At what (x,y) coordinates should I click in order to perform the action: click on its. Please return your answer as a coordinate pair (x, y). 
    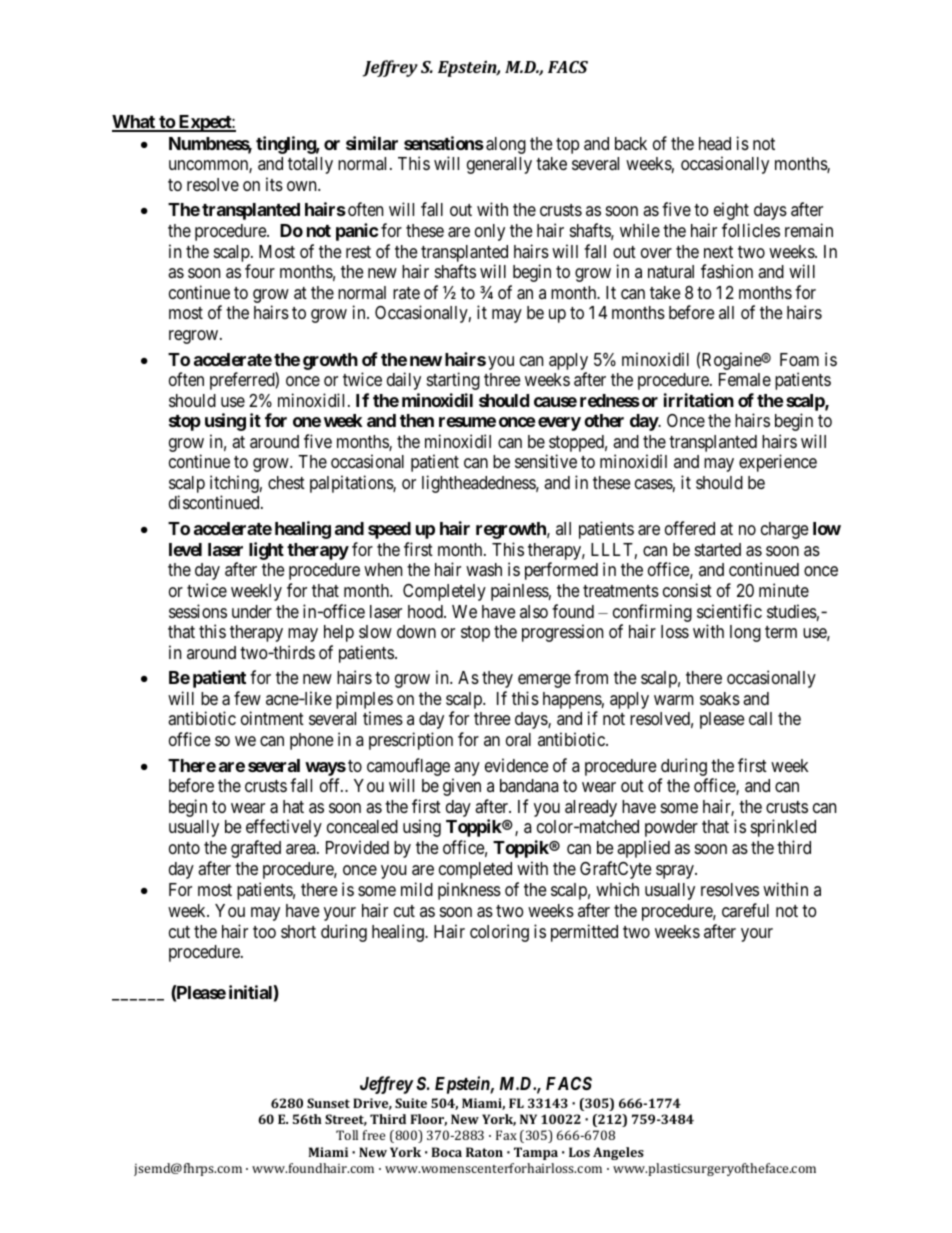
    Looking at the image, I should click on (274, 184).
